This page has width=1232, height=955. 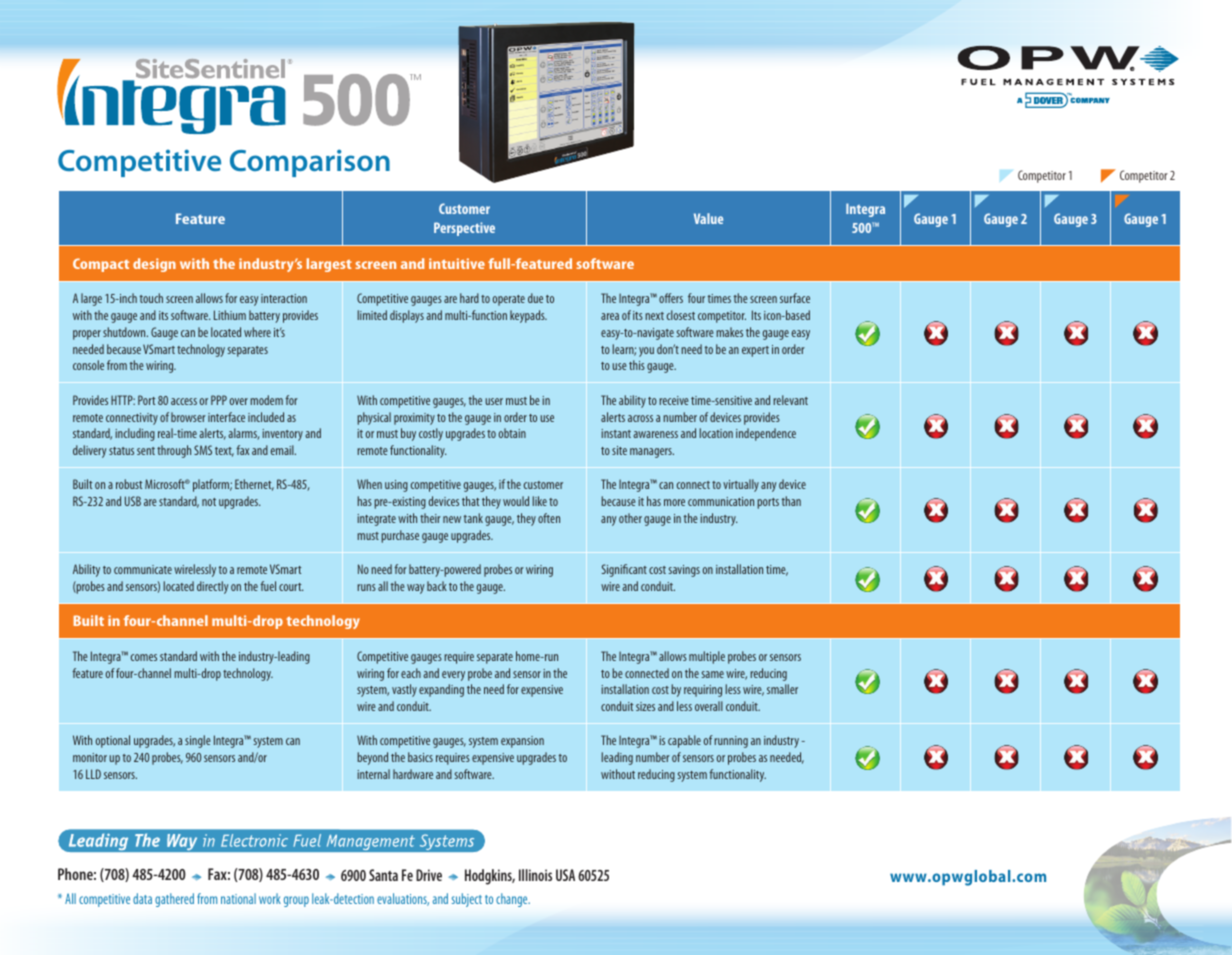 I want to click on single, so click(x=198, y=741).
